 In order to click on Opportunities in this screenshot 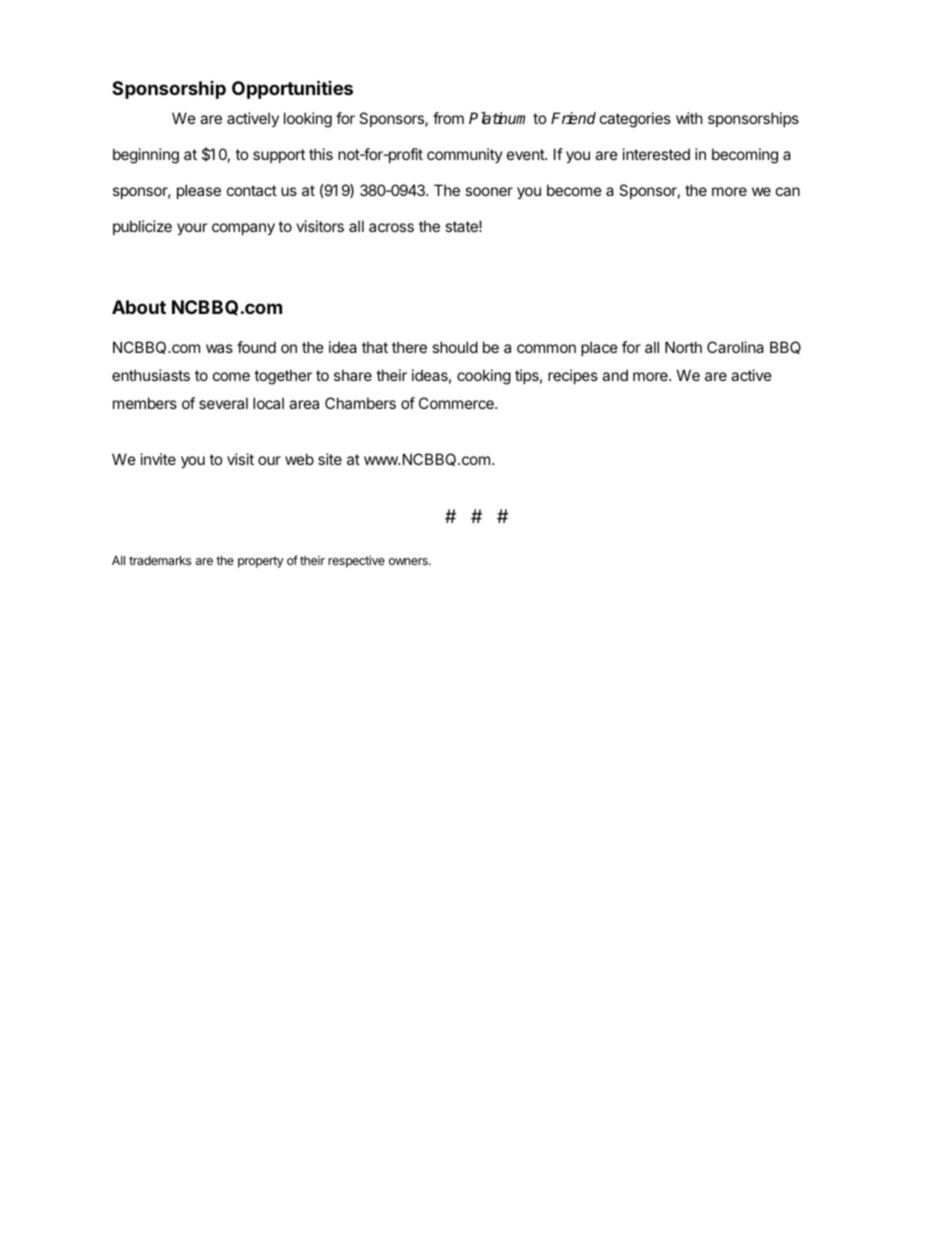, I will do `click(292, 89)`.
